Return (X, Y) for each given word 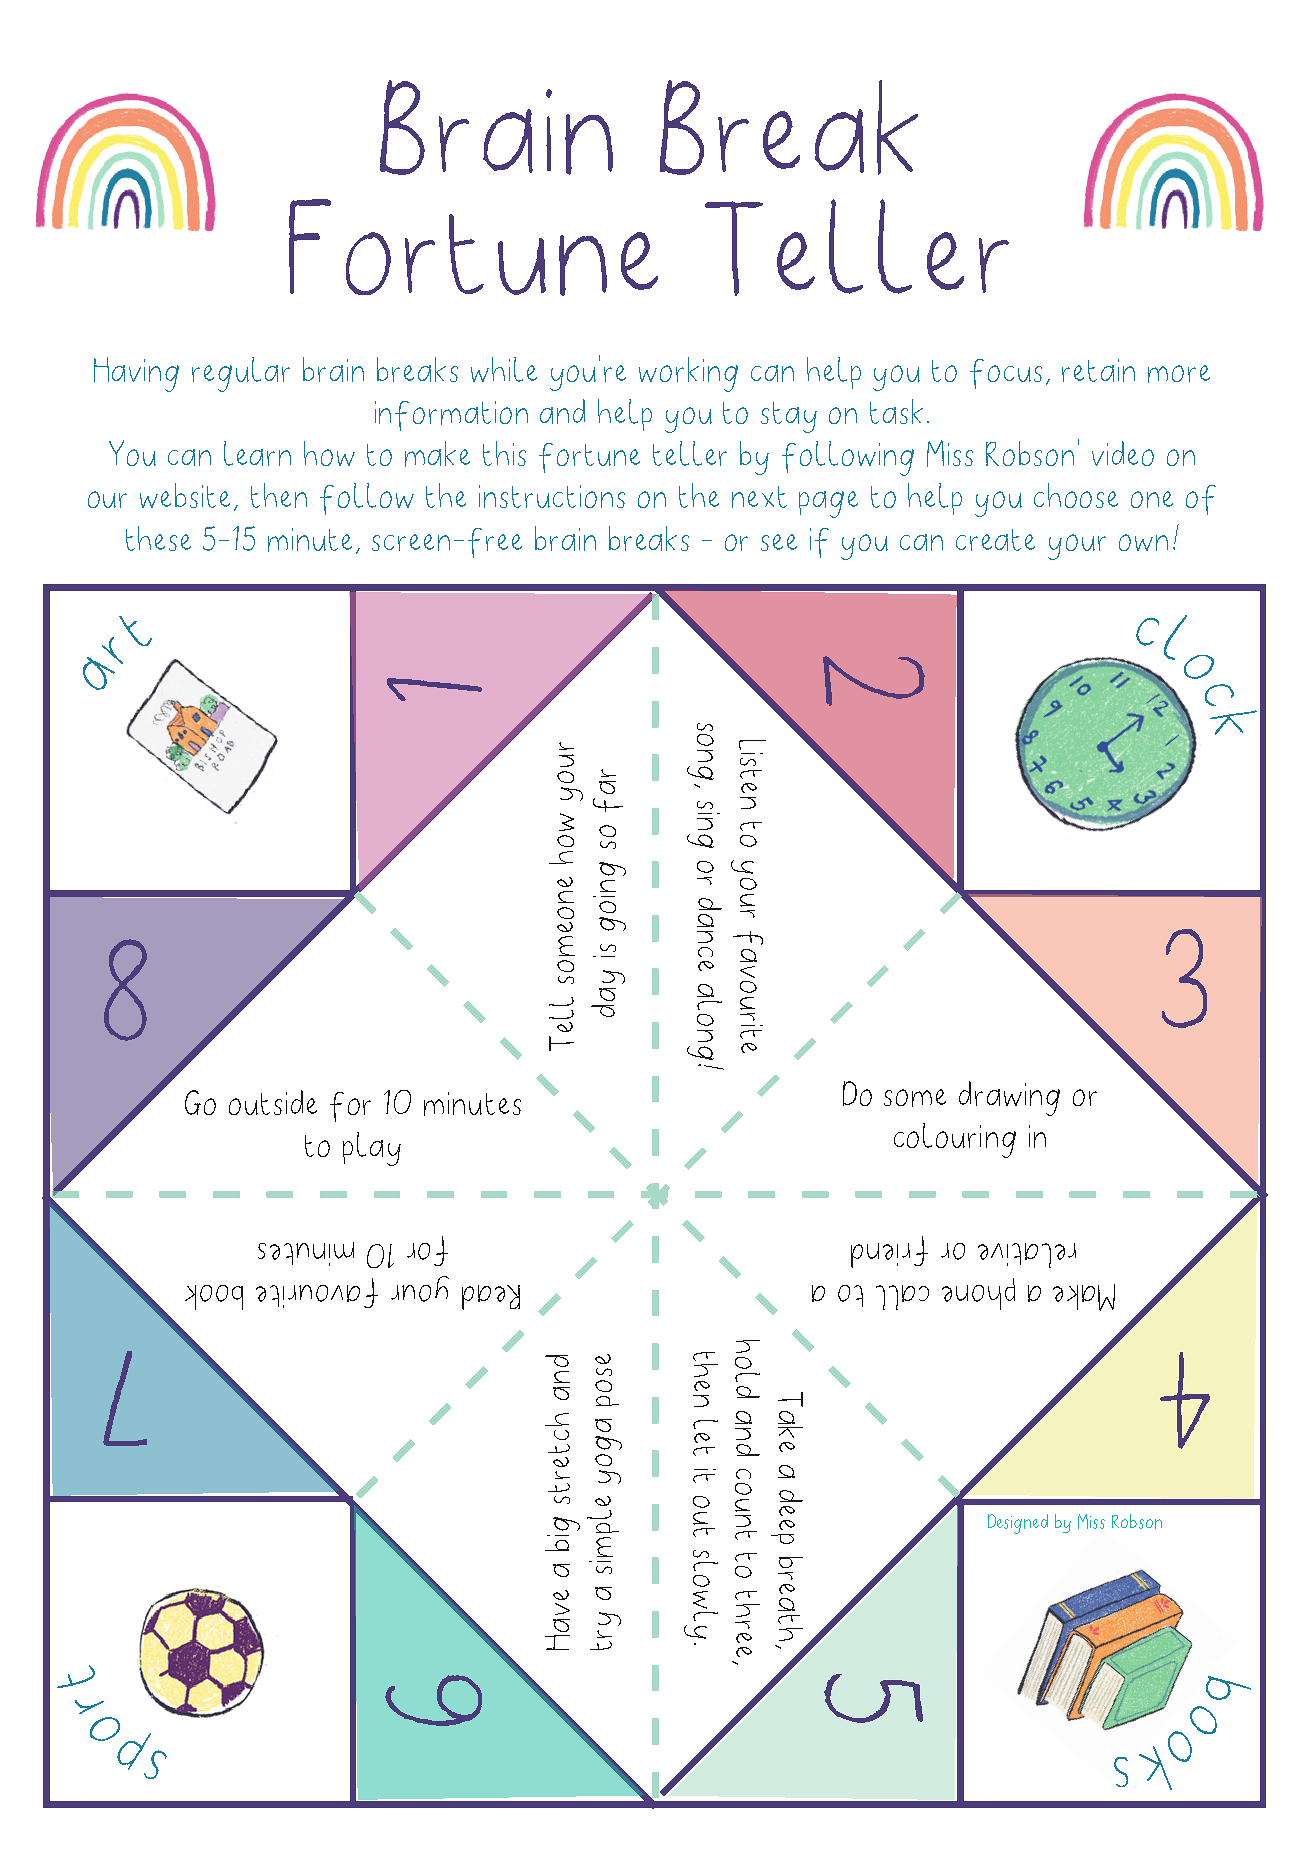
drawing (1009, 1098)
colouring (955, 1140)
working (688, 374)
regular (241, 374)
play (372, 1149)
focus (1006, 374)
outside (273, 1102)
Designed (1018, 1524)
